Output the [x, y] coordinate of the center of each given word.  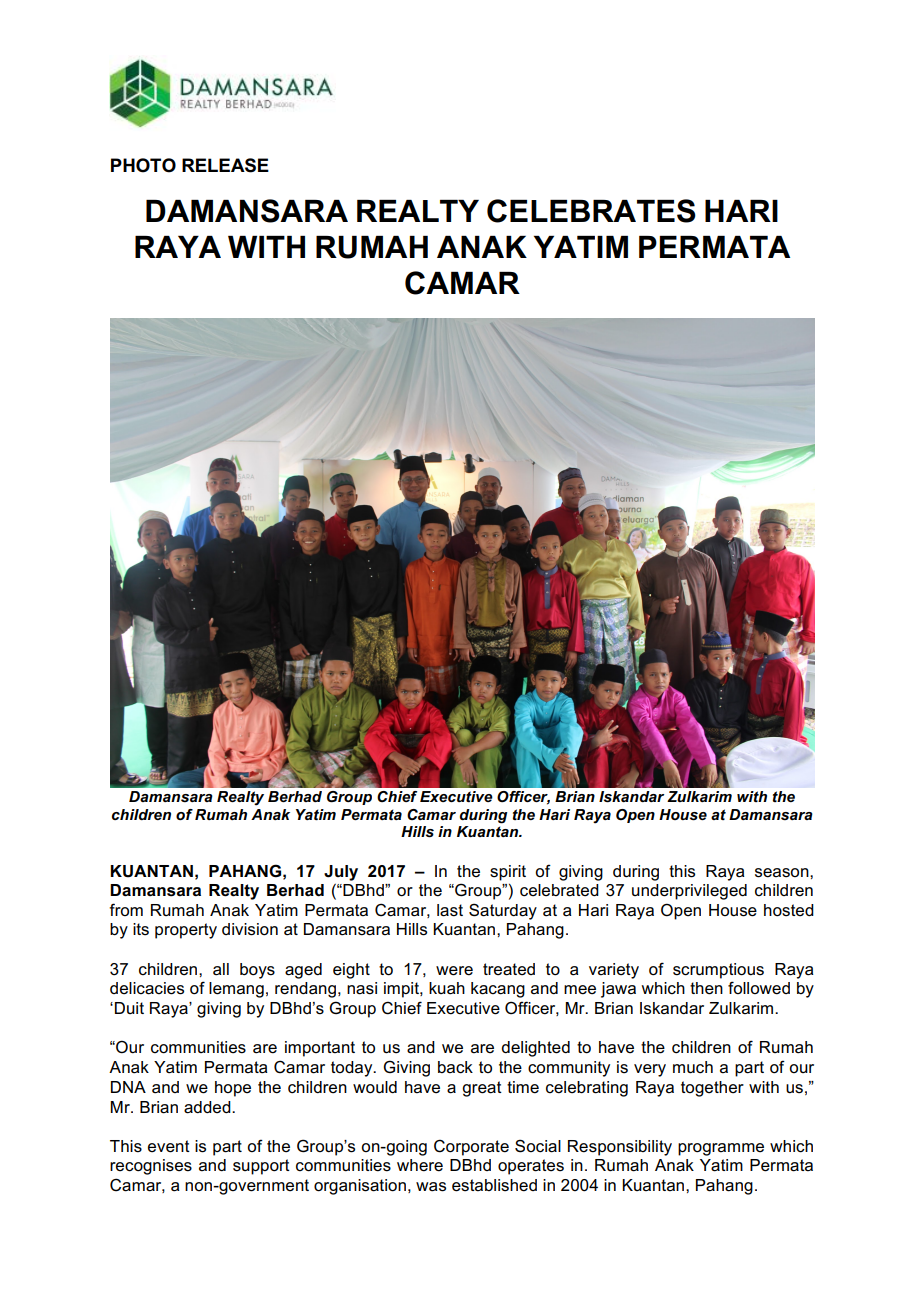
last [450, 910]
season [783, 873]
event [169, 1146]
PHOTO [143, 165]
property [186, 931]
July [341, 873]
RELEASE [225, 165]
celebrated [559, 890]
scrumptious [718, 971]
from [126, 909]
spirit [508, 873]
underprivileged [689, 892]
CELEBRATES [591, 211]
